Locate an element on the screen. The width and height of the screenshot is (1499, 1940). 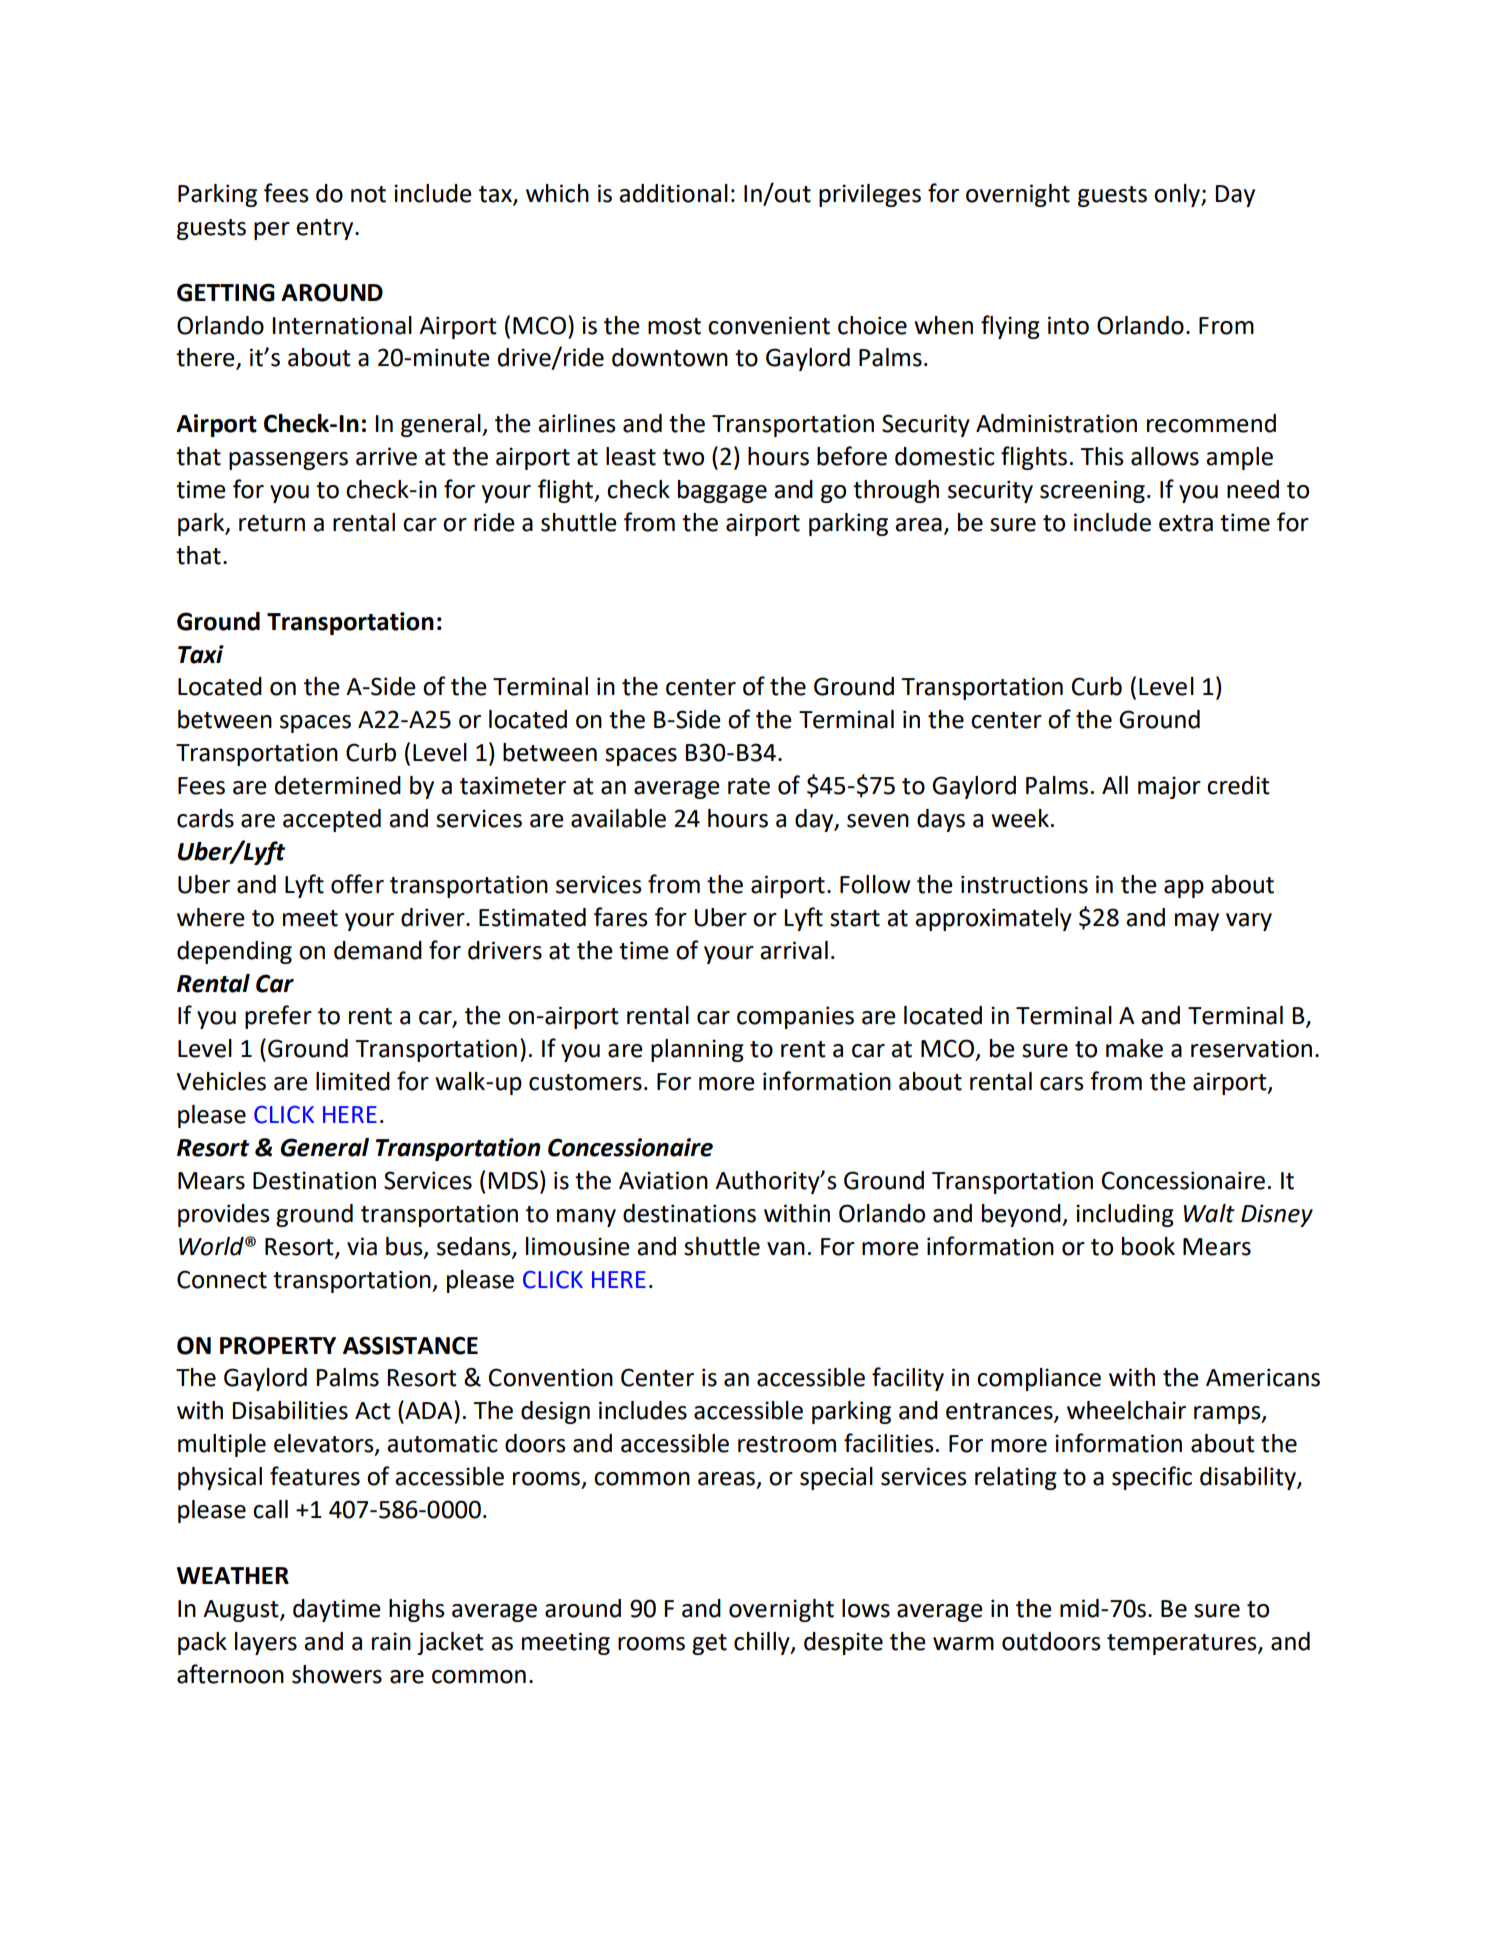
entry is located at coordinates (326, 229).
